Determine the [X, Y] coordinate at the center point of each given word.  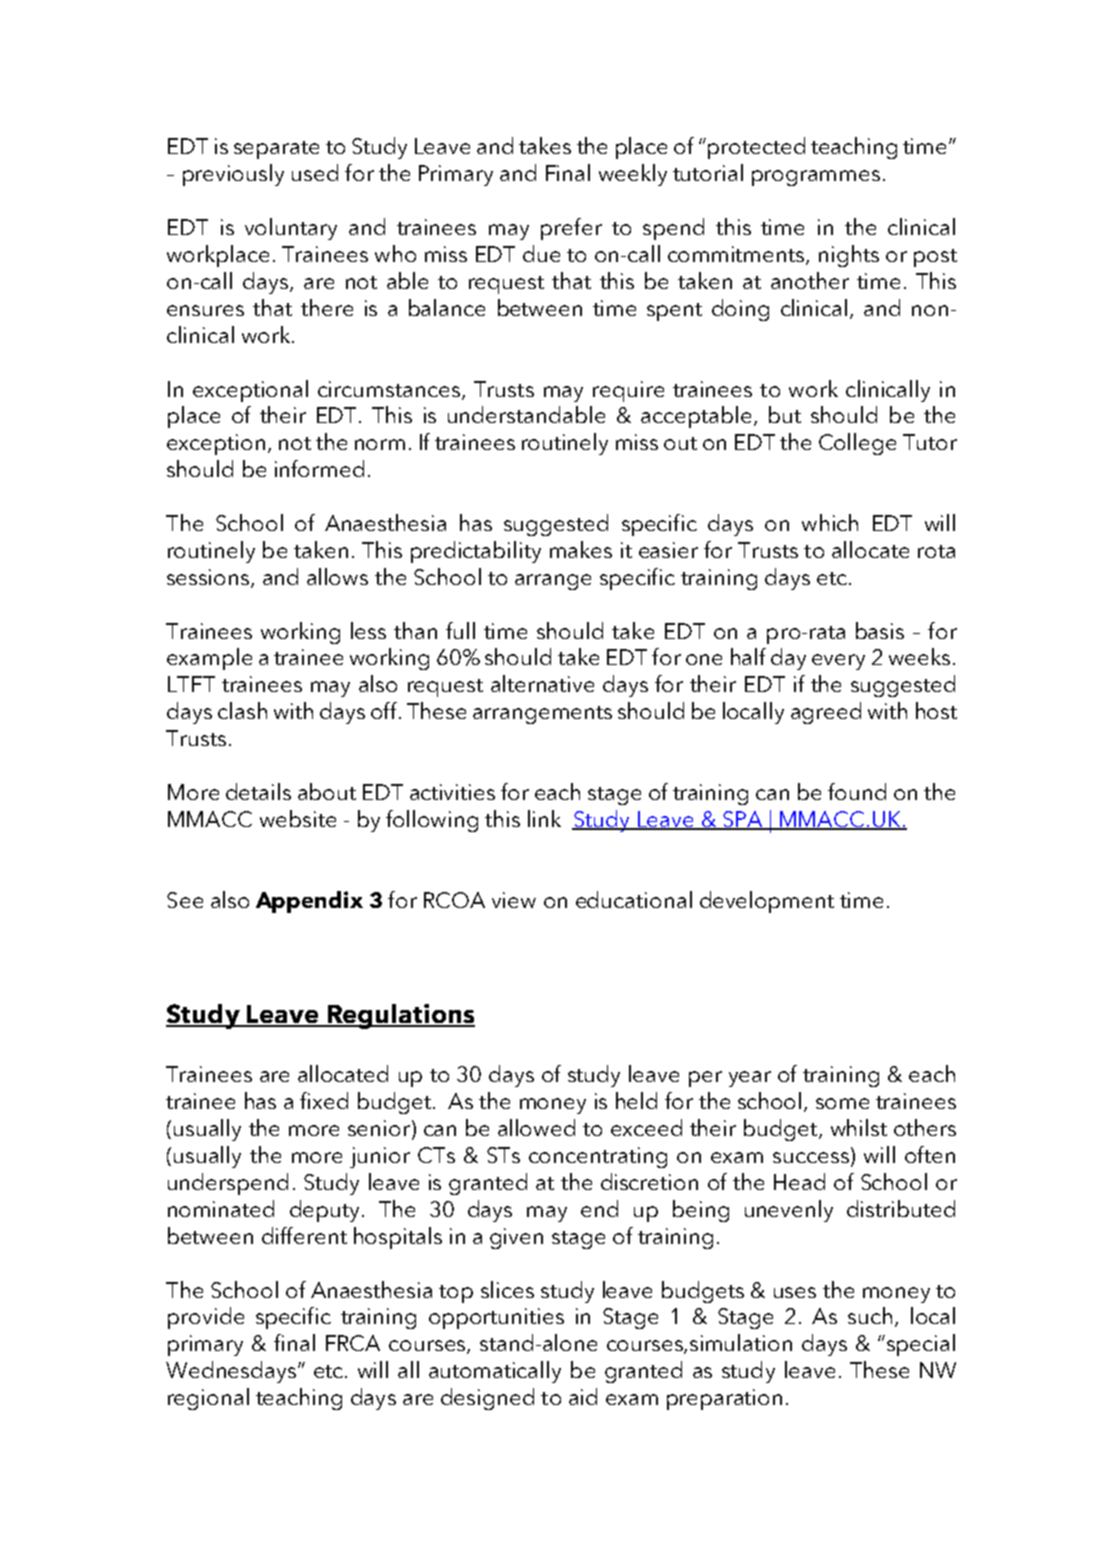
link [544, 818]
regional [208, 1399]
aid [583, 1396]
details [258, 791]
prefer [571, 229]
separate [276, 150]
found [857, 791]
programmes [816, 178]
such [870, 1315]
